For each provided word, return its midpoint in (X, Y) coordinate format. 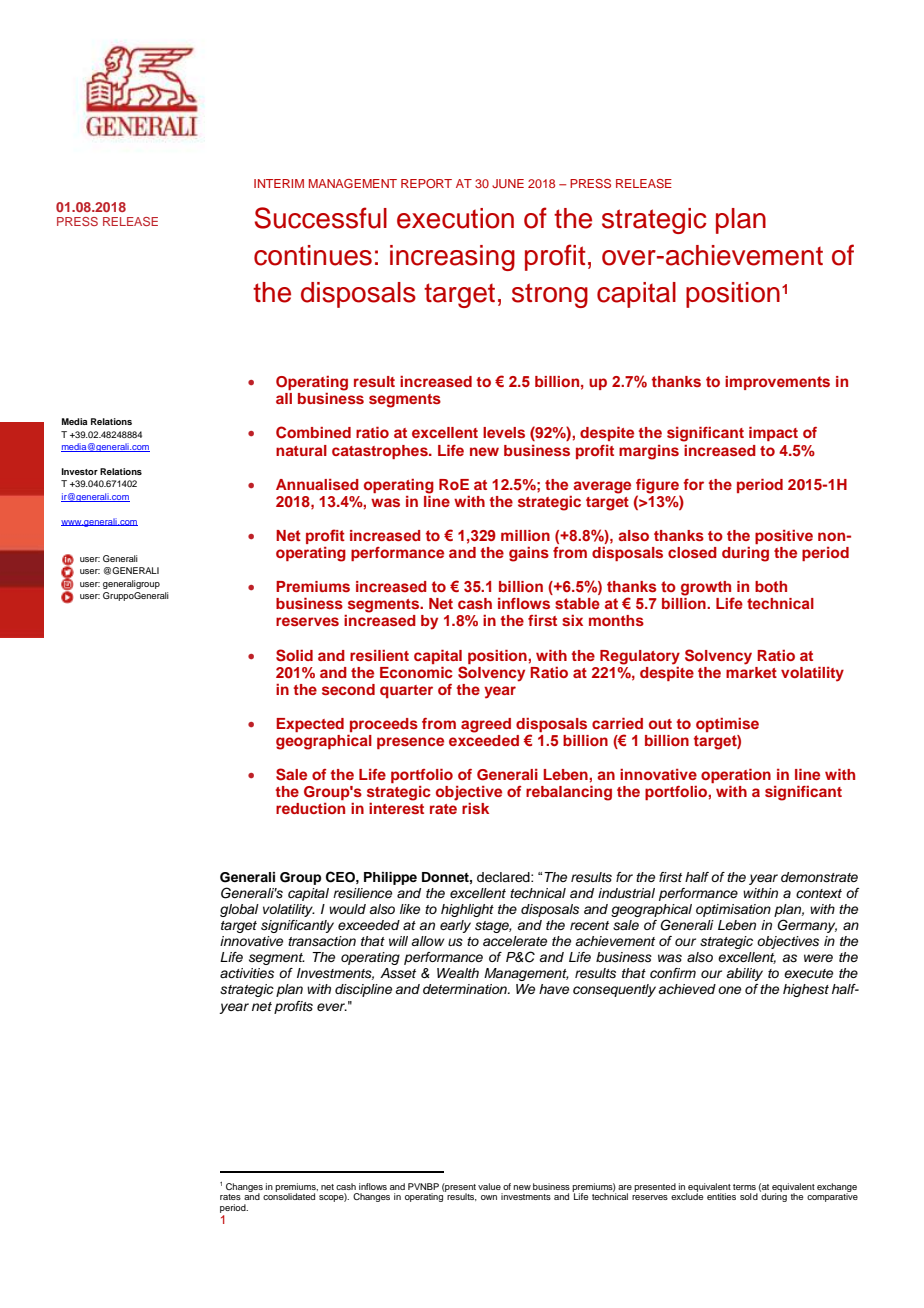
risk (475, 808)
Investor (79, 471)
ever (332, 1007)
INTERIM (279, 183)
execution (455, 218)
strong (550, 295)
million (525, 535)
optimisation (733, 910)
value (489, 1186)
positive (784, 537)
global (239, 910)
